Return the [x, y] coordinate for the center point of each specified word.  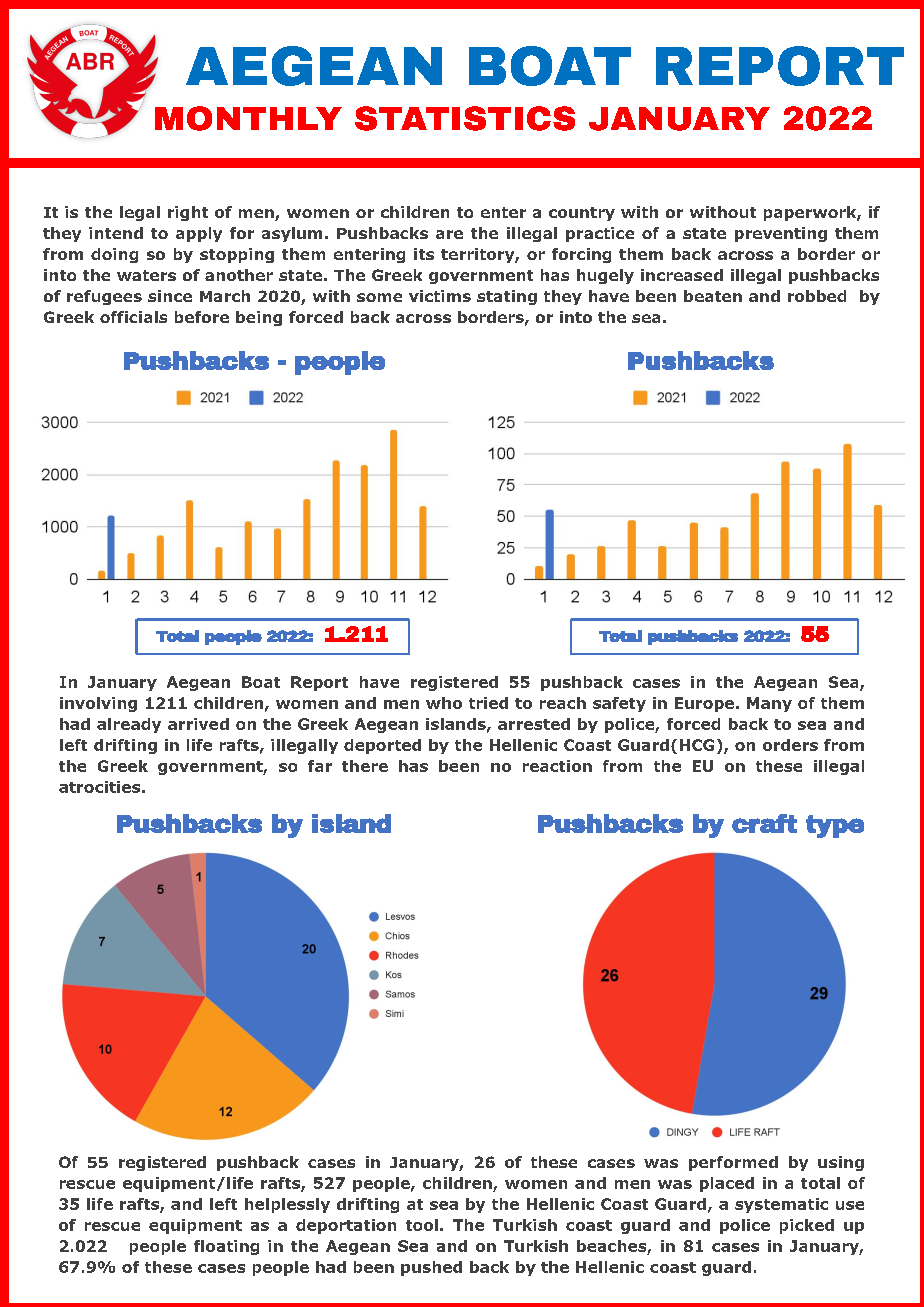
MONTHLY [248, 118]
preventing [781, 234]
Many [769, 704]
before [202, 317]
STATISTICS [465, 118]
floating [226, 1247]
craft [764, 823]
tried [488, 703]
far [320, 766]
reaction [557, 766]
